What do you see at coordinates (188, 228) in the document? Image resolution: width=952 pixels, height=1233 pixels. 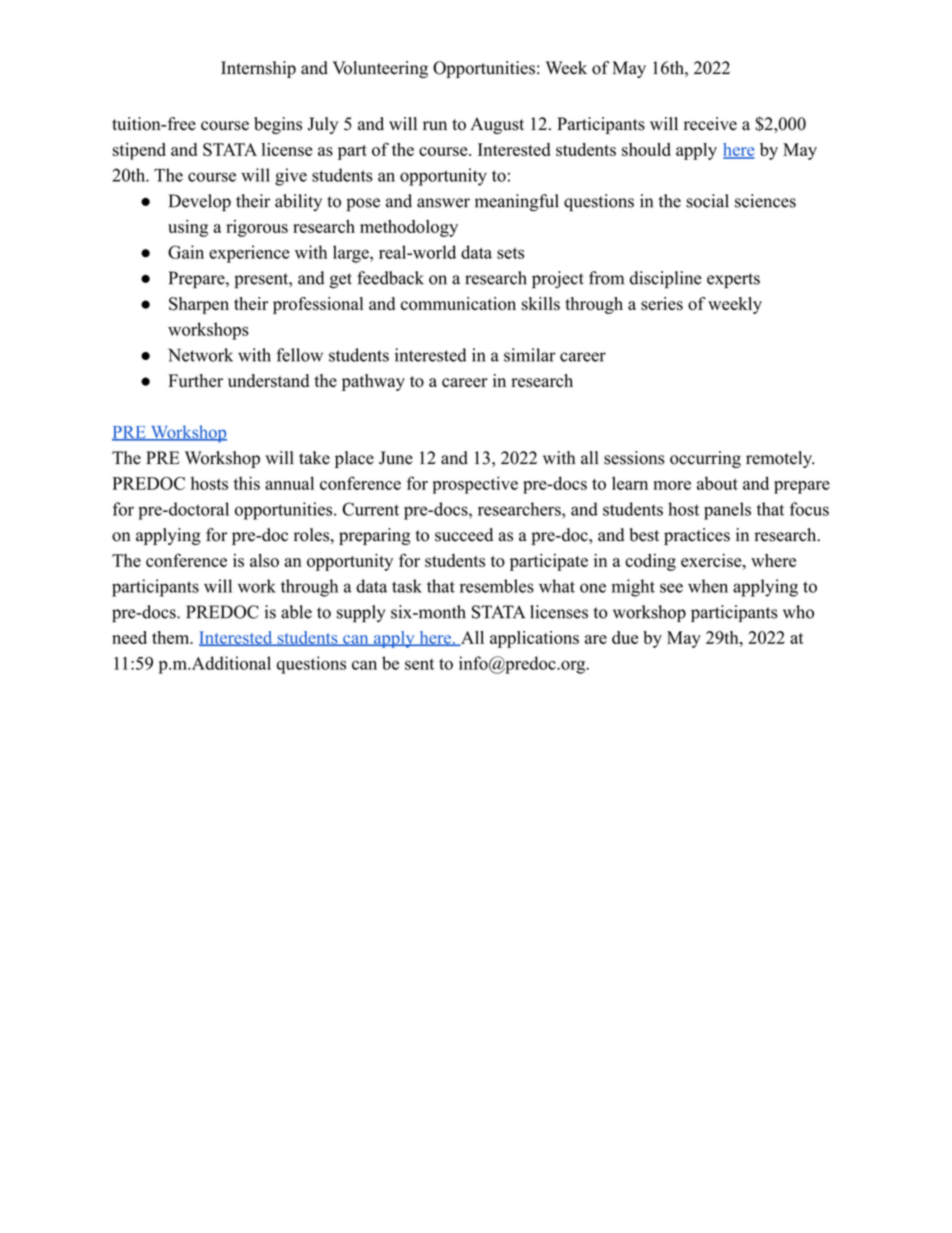 I see `using` at bounding box center [188, 228].
